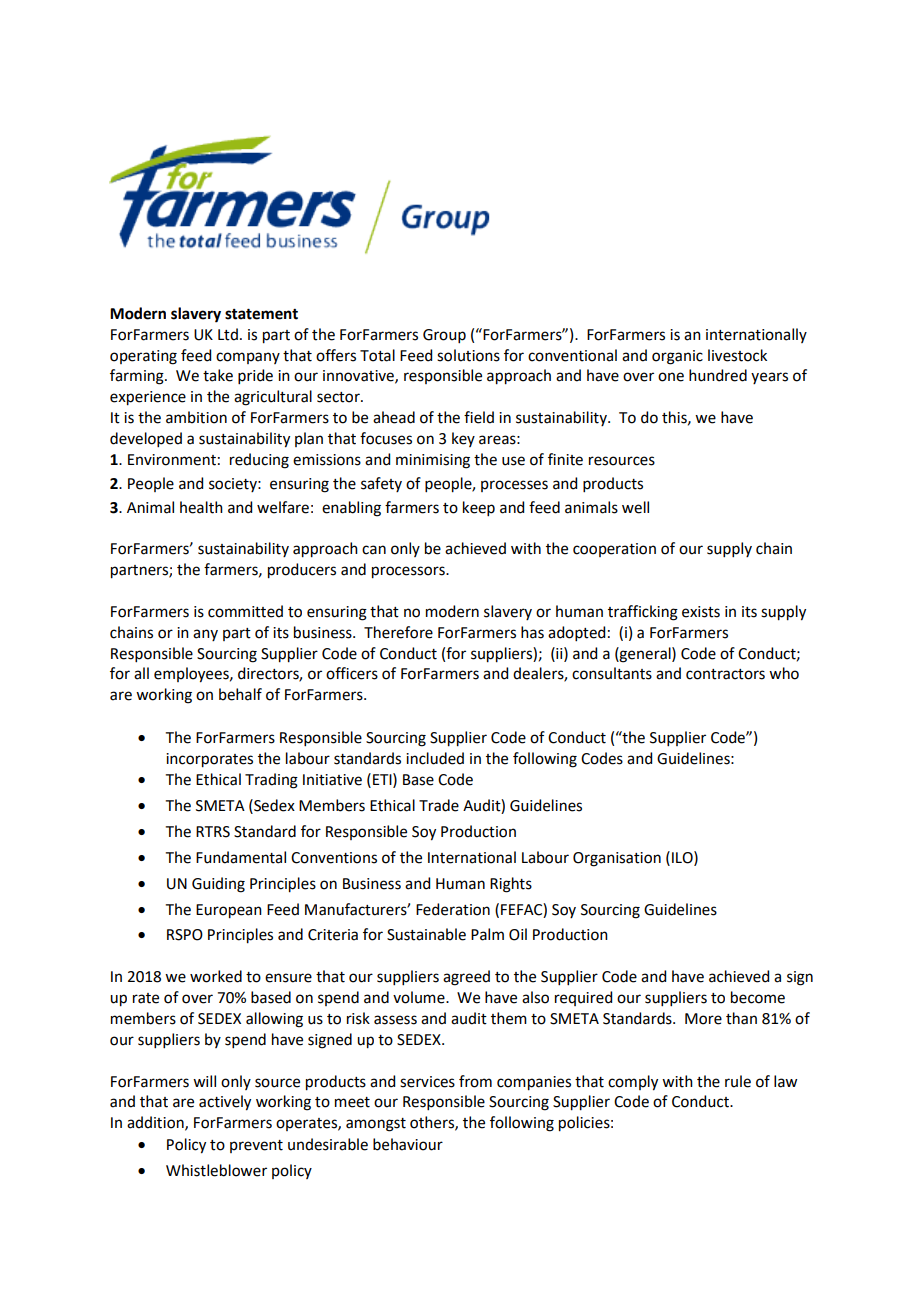 This screenshot has width=924, height=1308. I want to click on rule, so click(738, 1081).
